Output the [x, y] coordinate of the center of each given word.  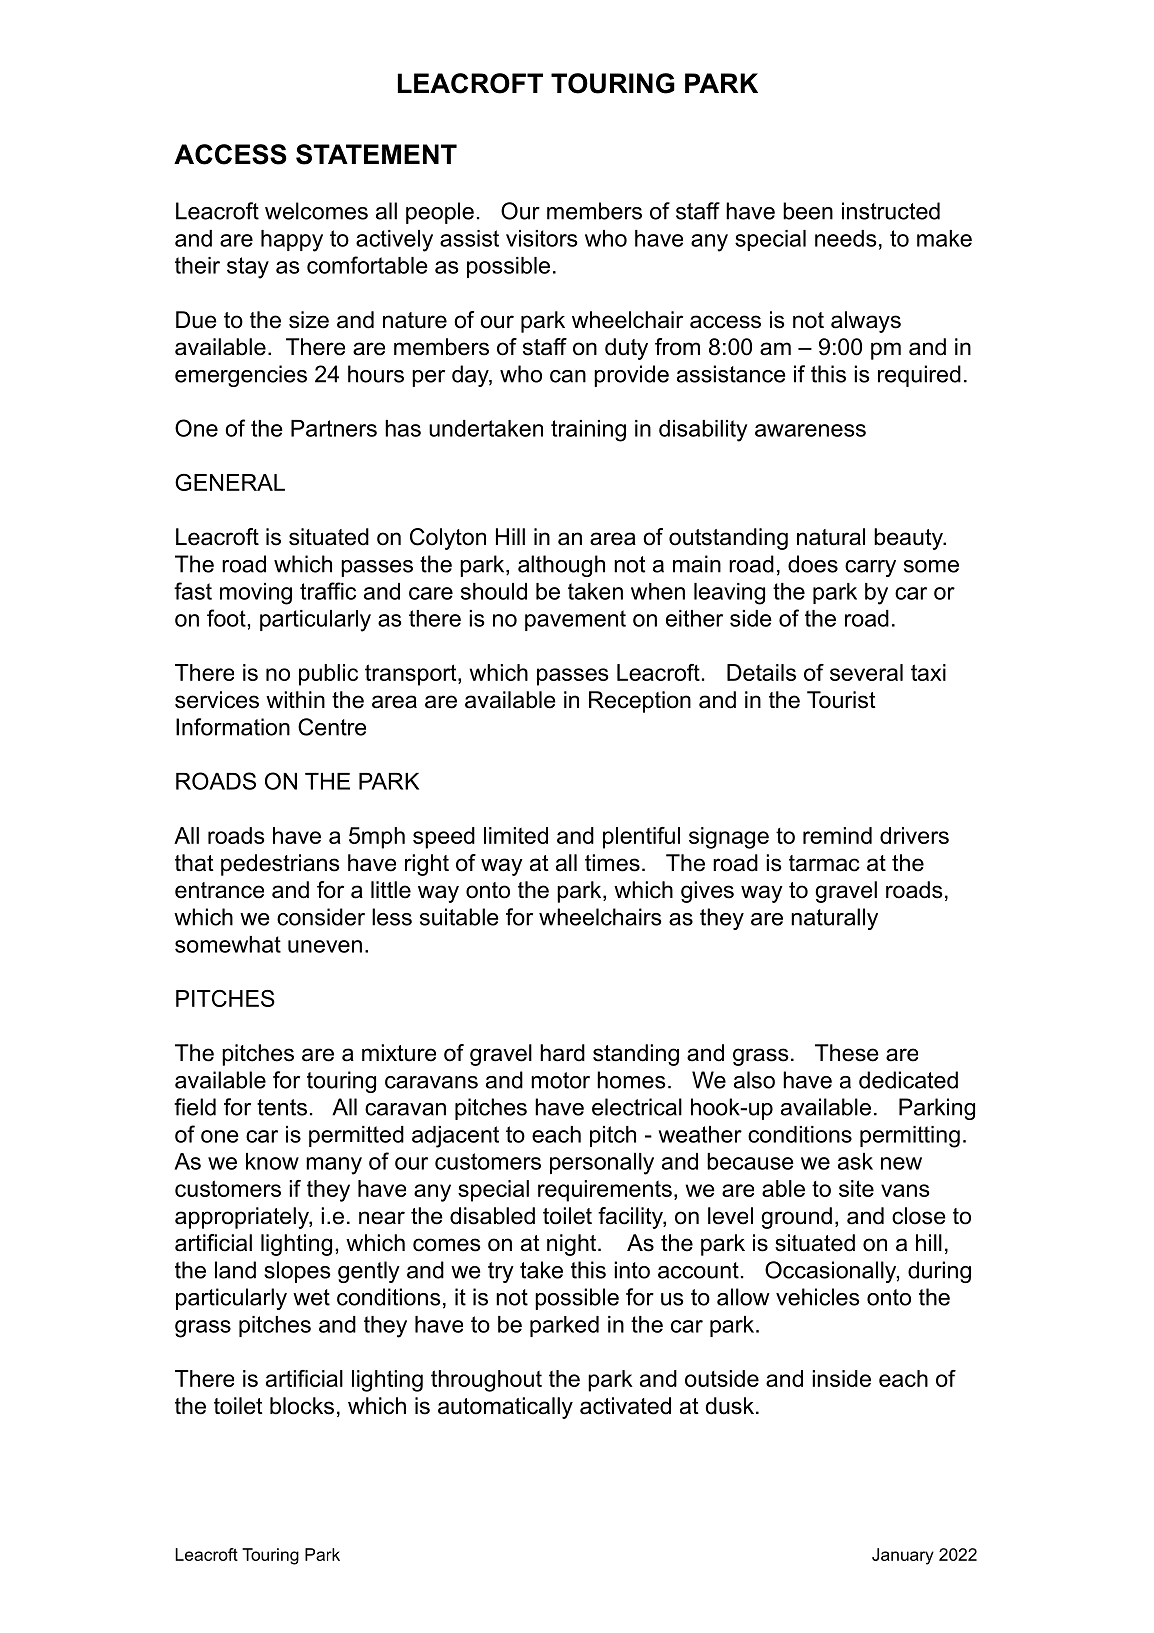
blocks [302, 1406]
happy [292, 241]
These [847, 1053]
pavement [575, 620]
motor [560, 1080]
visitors [541, 238]
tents [282, 1107]
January [903, 1556]
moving [256, 594]
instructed [891, 211]
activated [625, 1406]
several [866, 672]
